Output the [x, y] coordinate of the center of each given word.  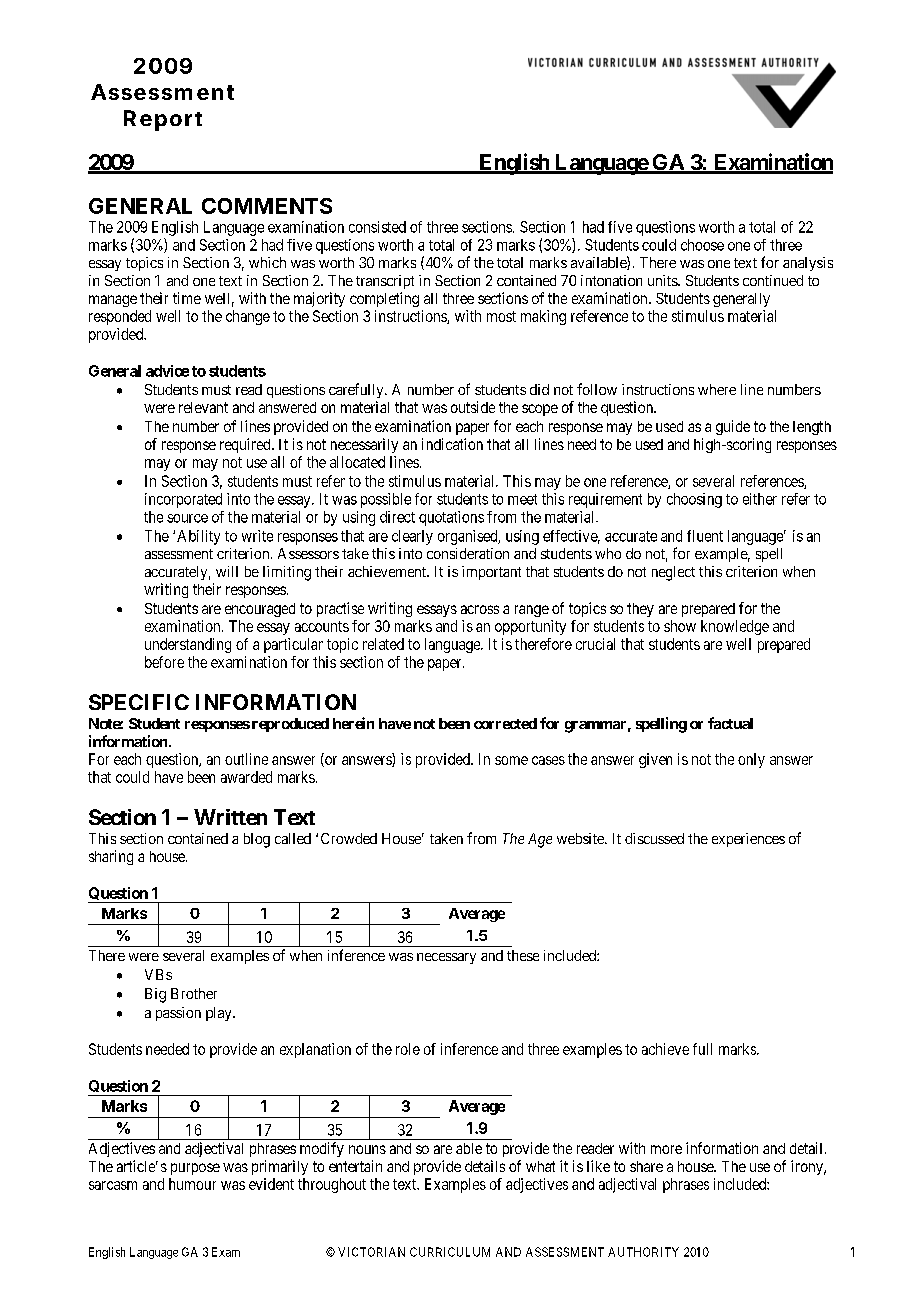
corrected [505, 723]
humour [192, 1184]
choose [702, 245]
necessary [446, 958]
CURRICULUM [450, 1252]
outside [473, 407]
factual [730, 723]
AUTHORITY [643, 1252]
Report [163, 120]
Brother [194, 993]
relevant [203, 407]
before [164, 662]
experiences [748, 840]
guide [733, 427]
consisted [377, 227]
